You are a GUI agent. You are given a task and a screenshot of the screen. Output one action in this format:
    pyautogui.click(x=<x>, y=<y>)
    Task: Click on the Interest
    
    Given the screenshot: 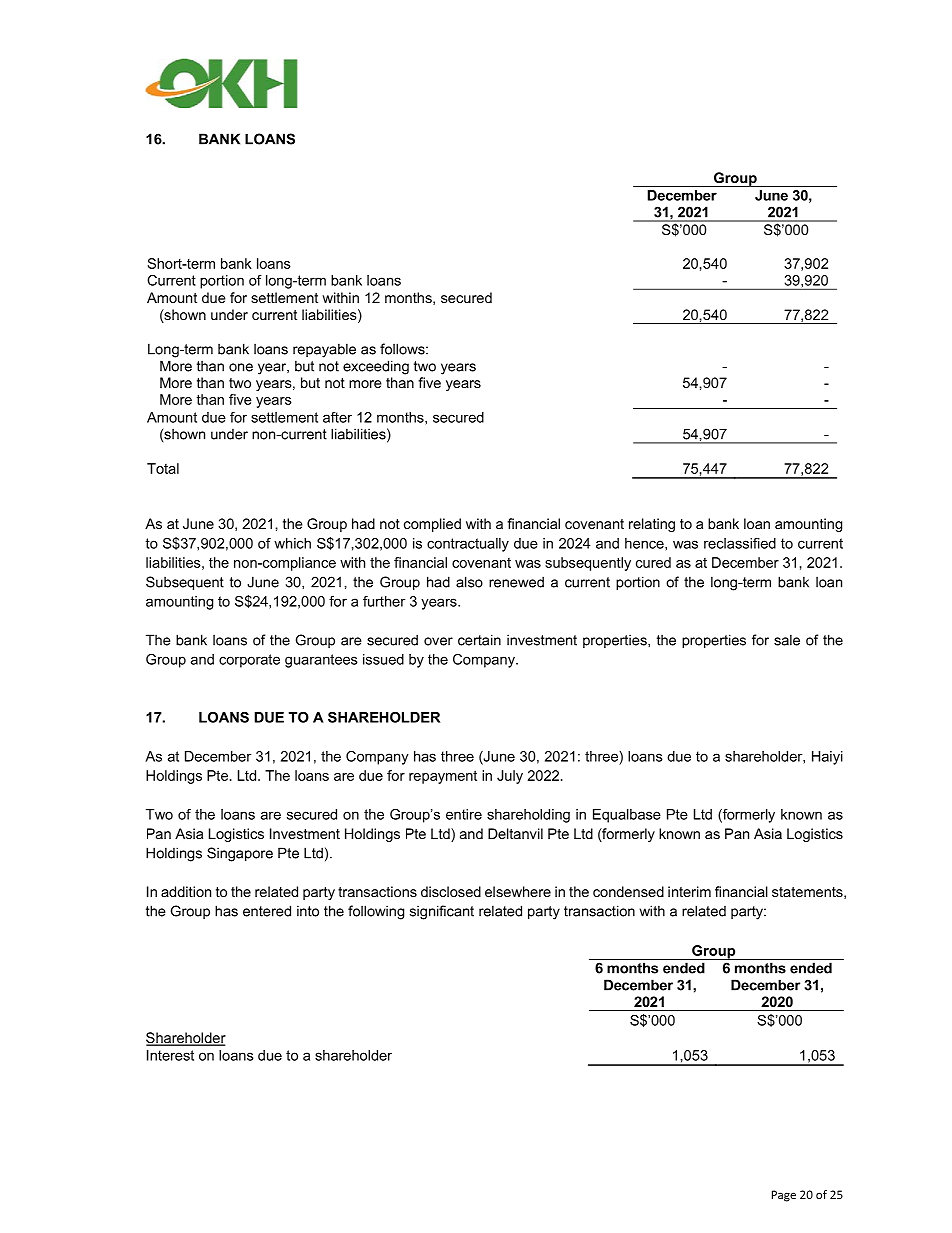 What is the action you would take?
    pyautogui.click(x=170, y=1055)
